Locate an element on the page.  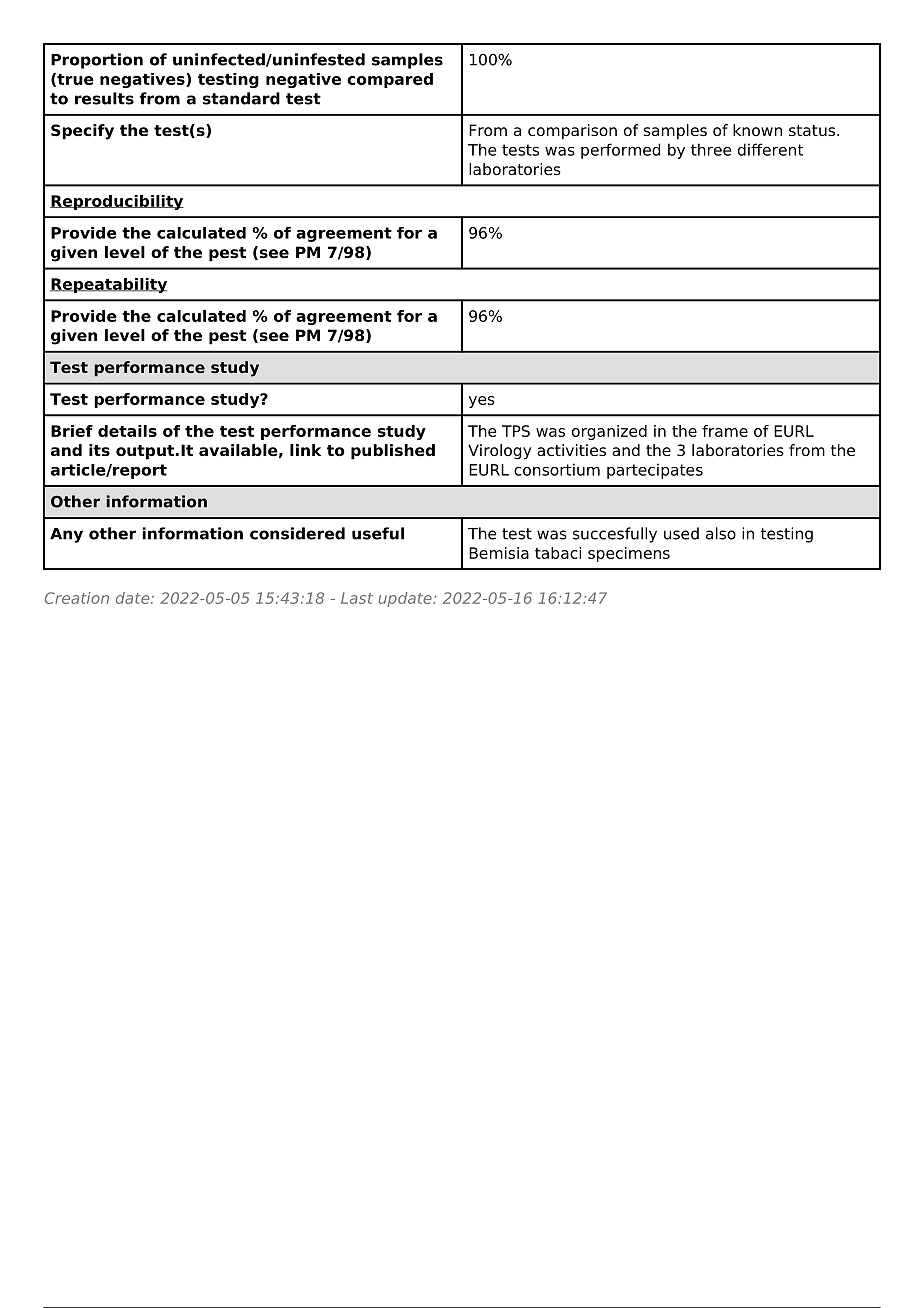
Creation is located at coordinates (77, 598).
